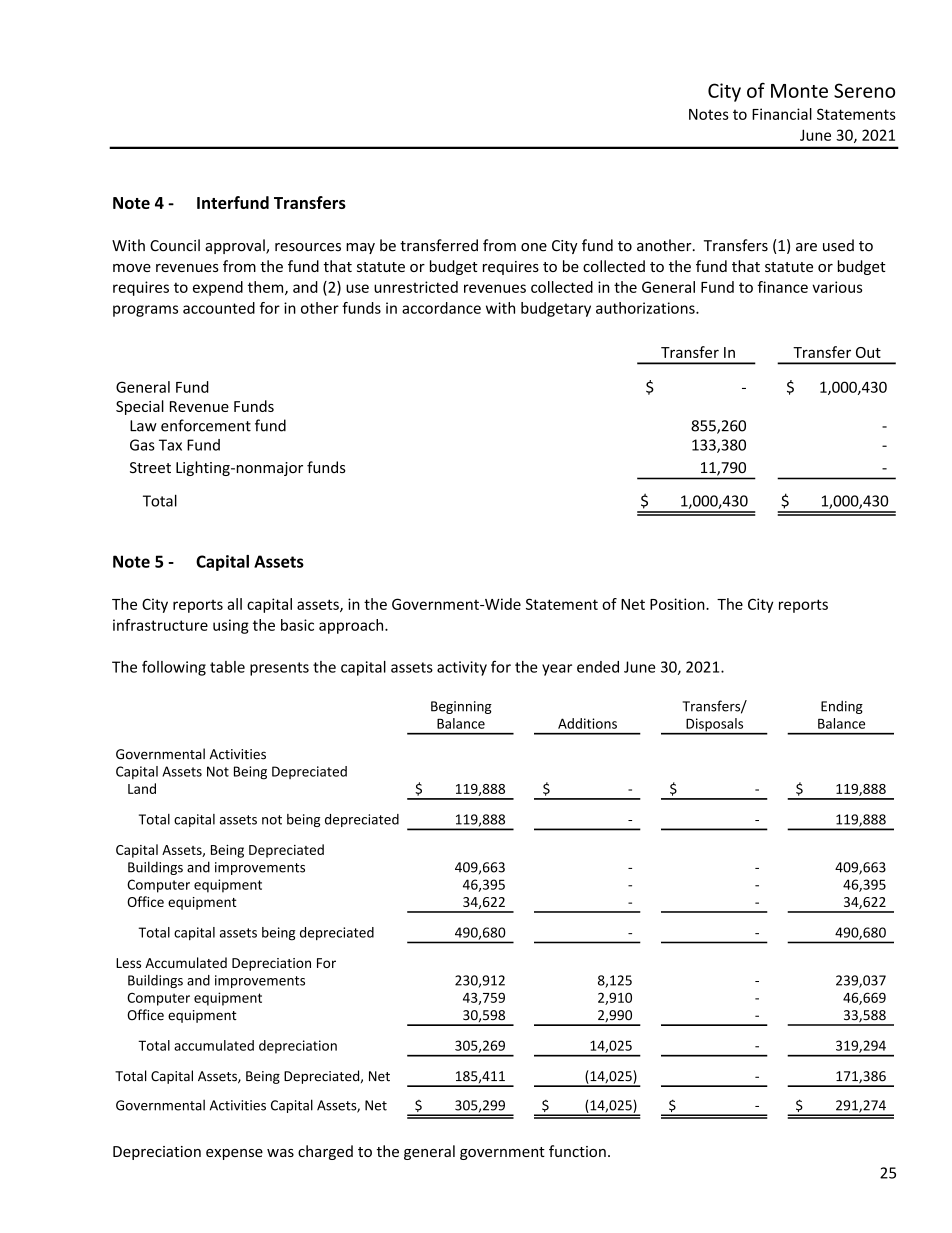 The height and width of the image is (1233, 952). I want to click on Land, so click(142, 788).
